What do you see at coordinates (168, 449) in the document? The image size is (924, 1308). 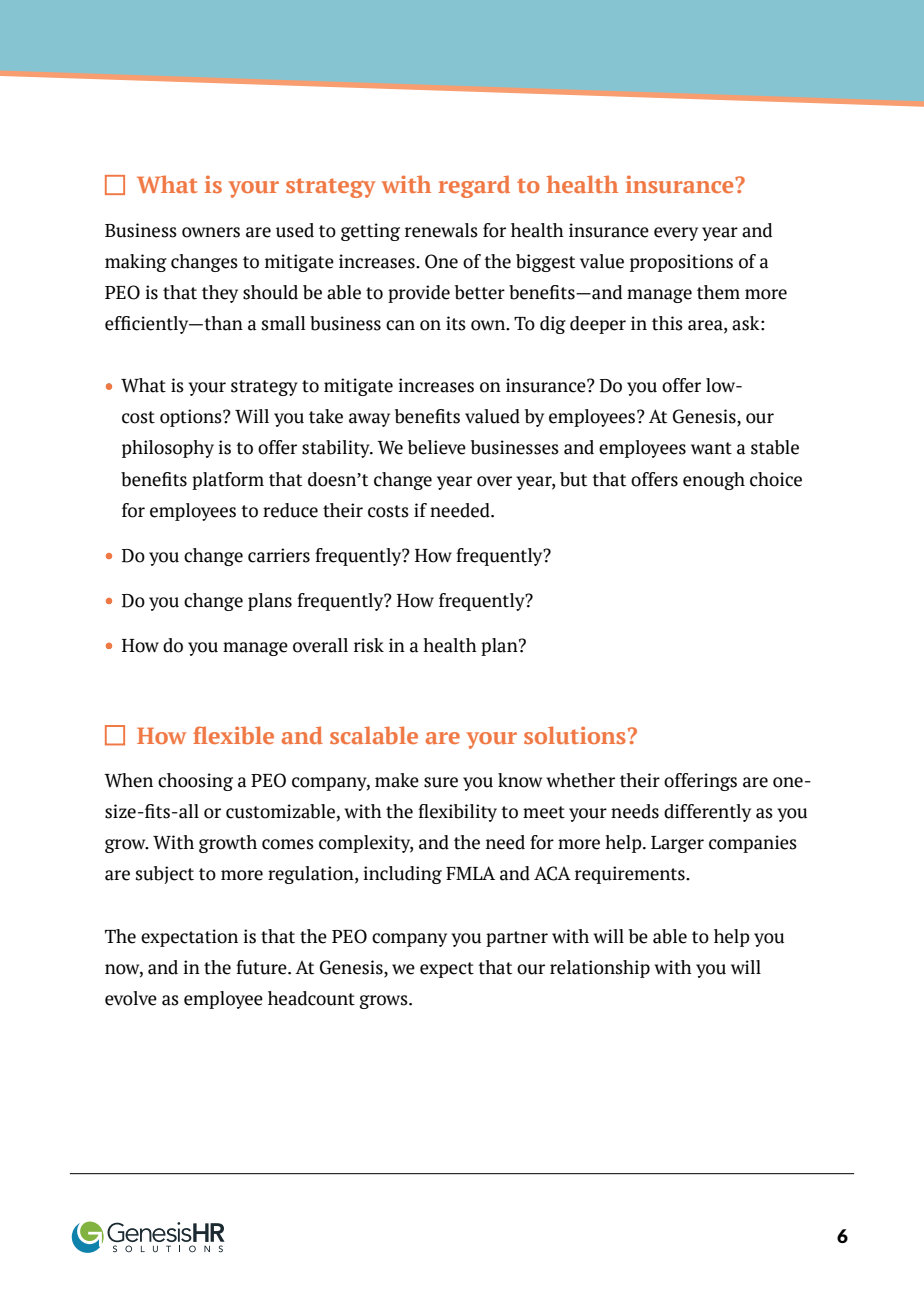 I see `philosophy` at bounding box center [168, 449].
